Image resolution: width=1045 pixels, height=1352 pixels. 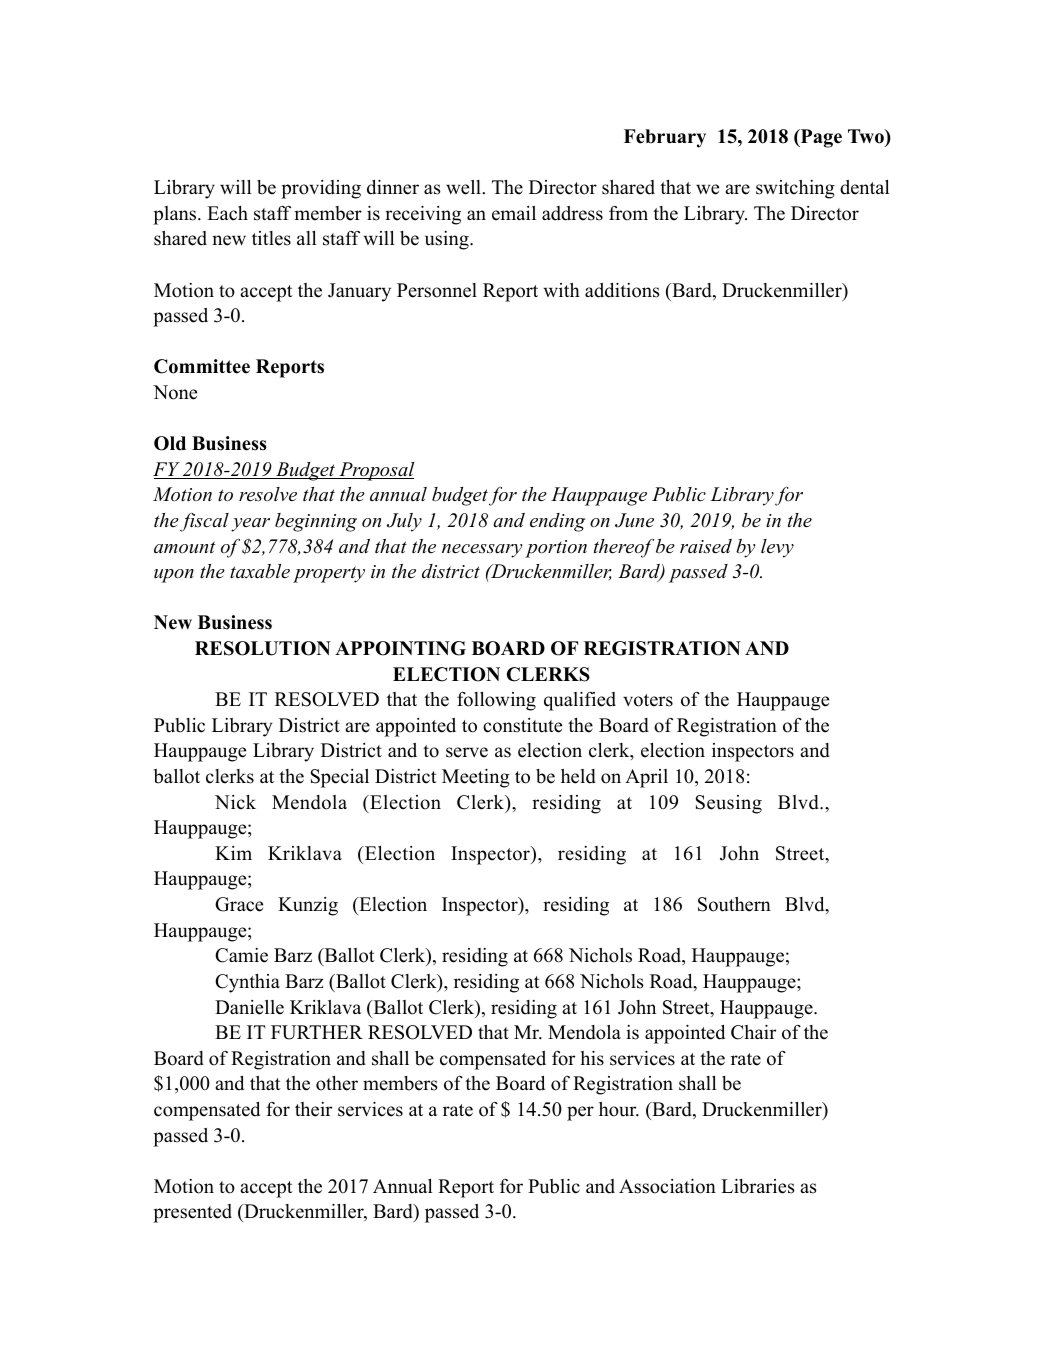 What do you see at coordinates (619, 1109) in the page?
I see `hour` at bounding box center [619, 1109].
